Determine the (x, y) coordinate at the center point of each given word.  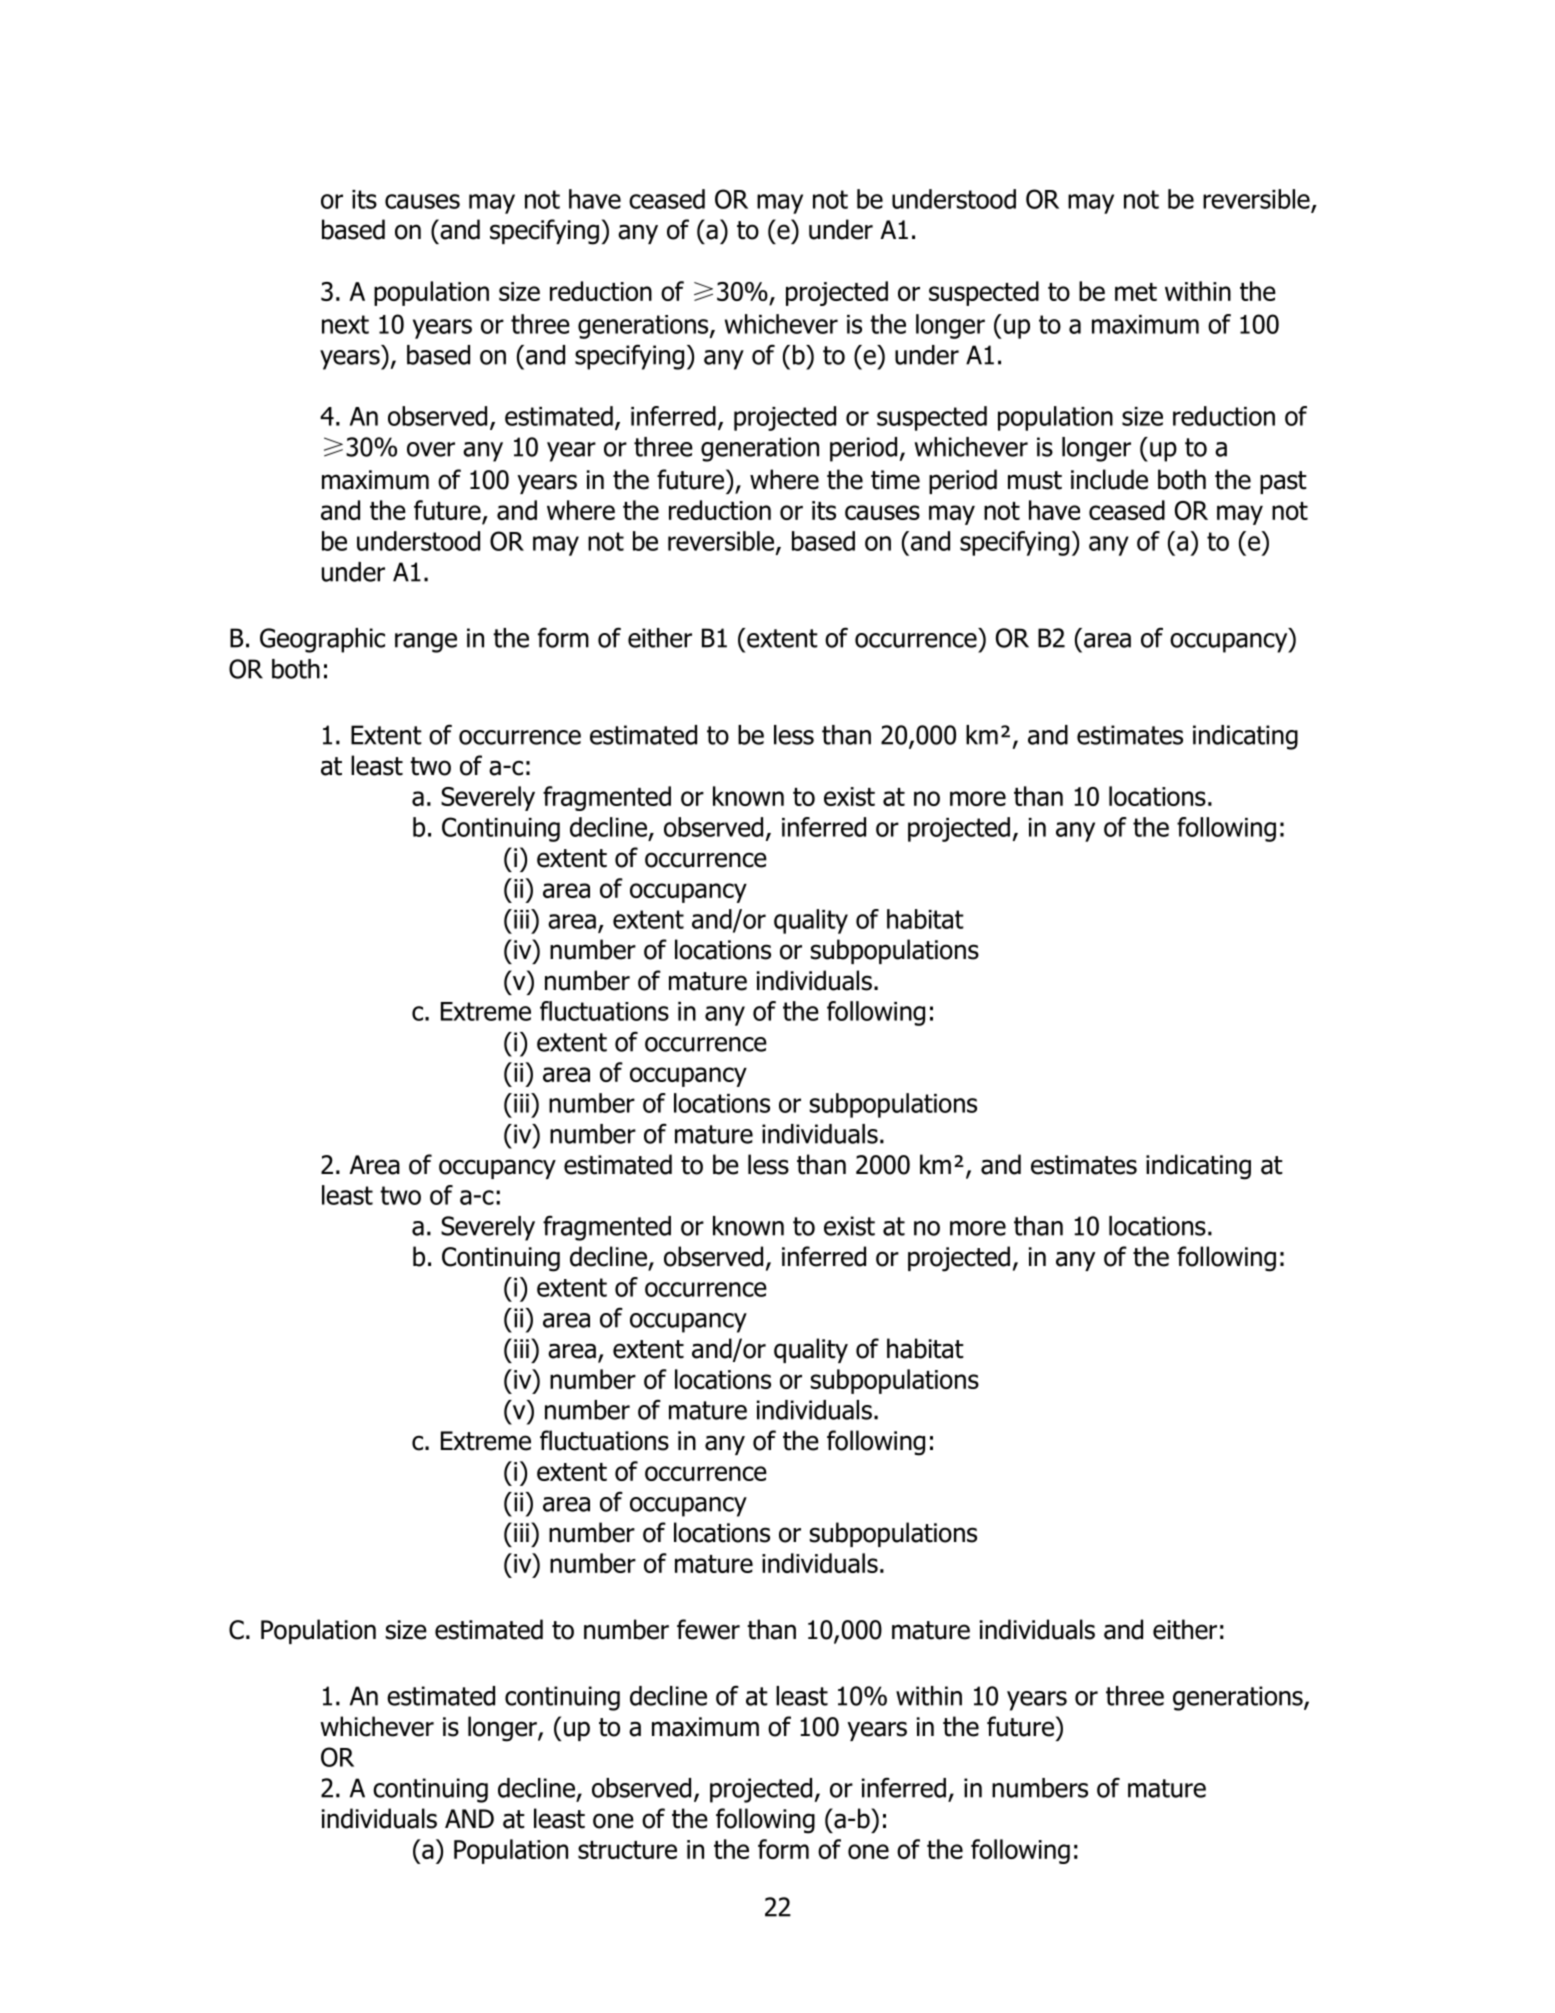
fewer (708, 1629)
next (345, 324)
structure (627, 1850)
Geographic (322, 640)
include (1109, 479)
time (895, 480)
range (426, 643)
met (1136, 292)
